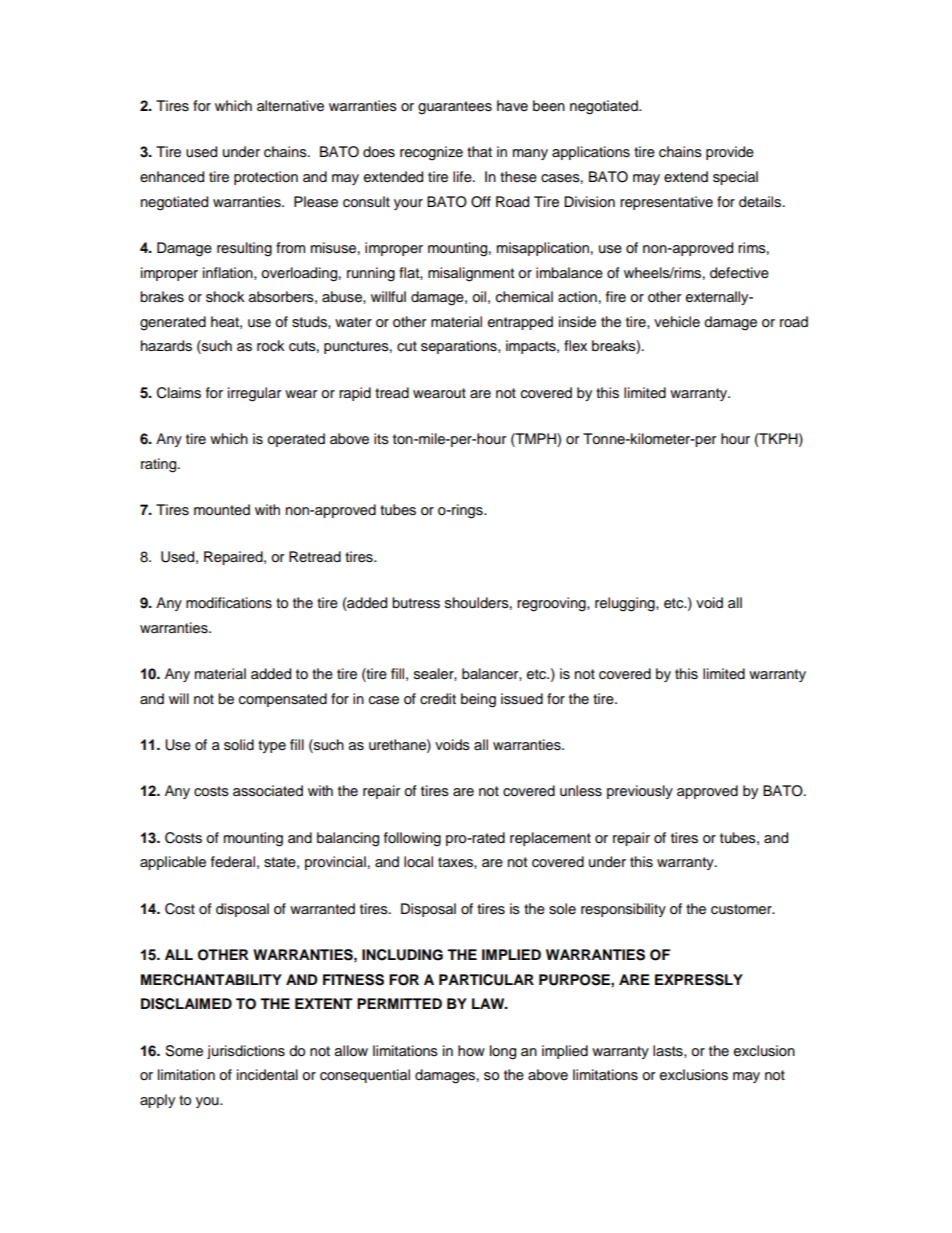 This screenshot has height=1233, width=952. Describe the element at coordinates (438, 699) in the screenshot. I see `credit` at that location.
